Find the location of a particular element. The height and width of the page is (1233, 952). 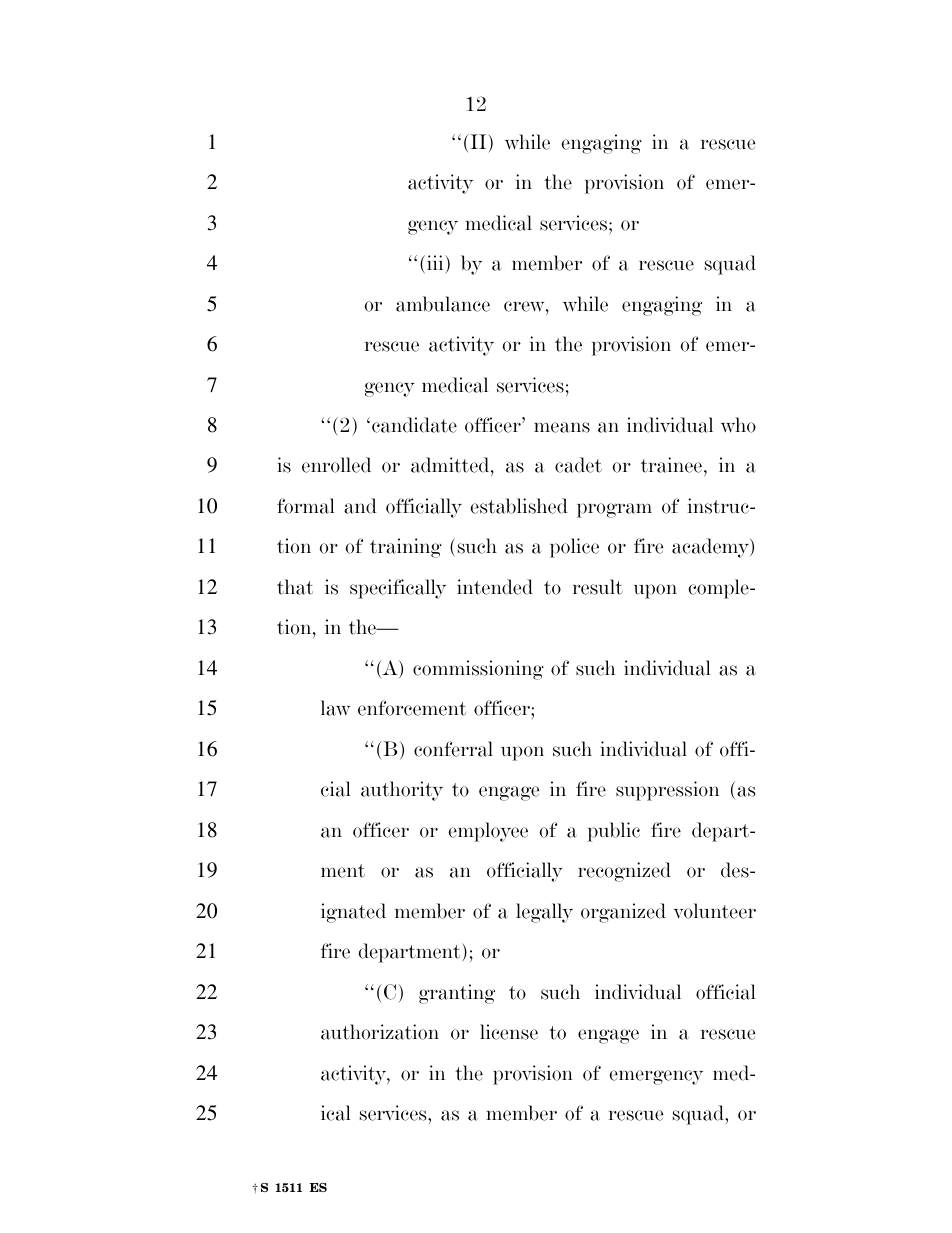

established is located at coordinates (519, 506).
